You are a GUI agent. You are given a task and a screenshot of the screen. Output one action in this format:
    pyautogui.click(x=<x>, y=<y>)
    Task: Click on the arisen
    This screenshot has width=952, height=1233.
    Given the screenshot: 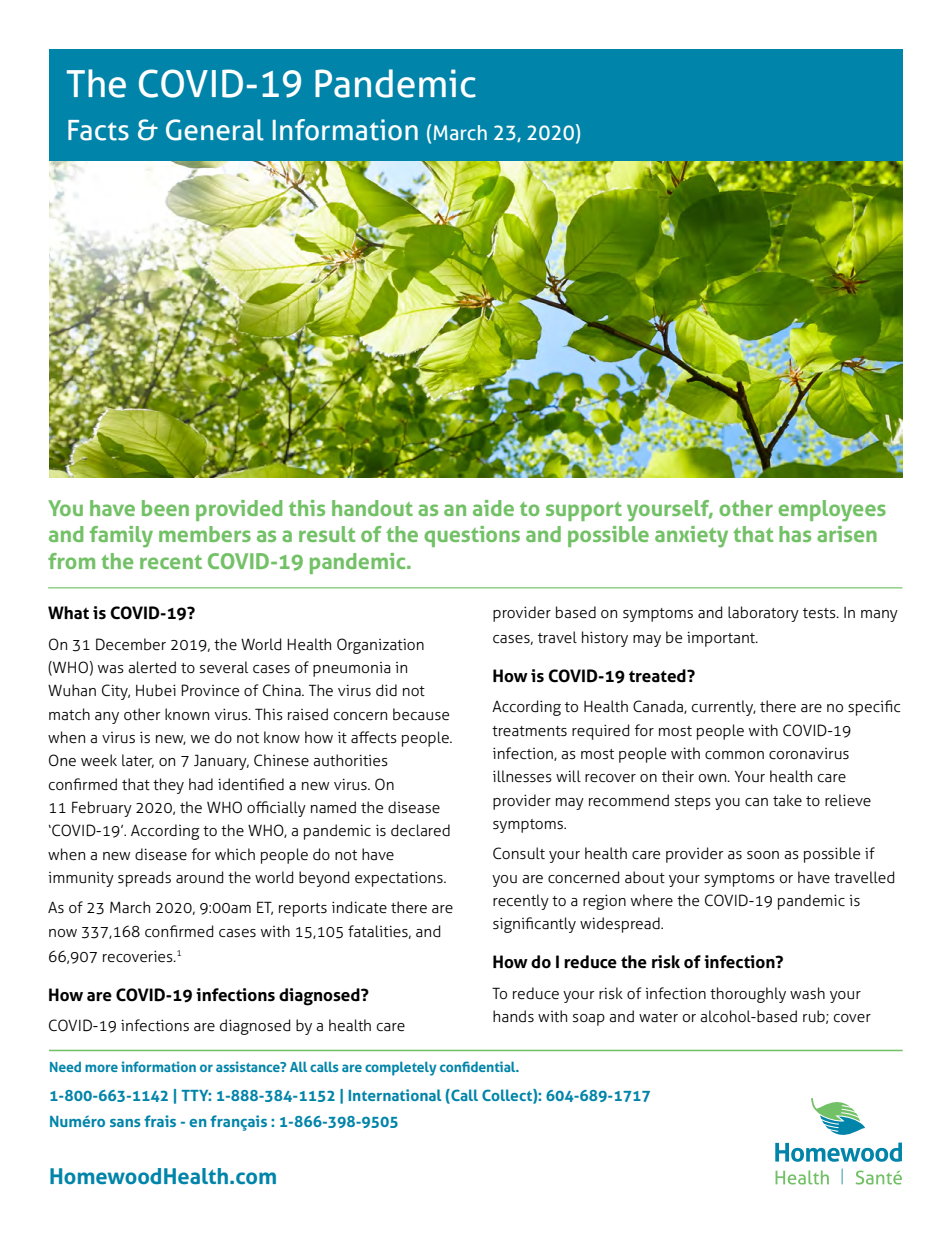 What is the action you would take?
    pyautogui.click(x=847, y=534)
